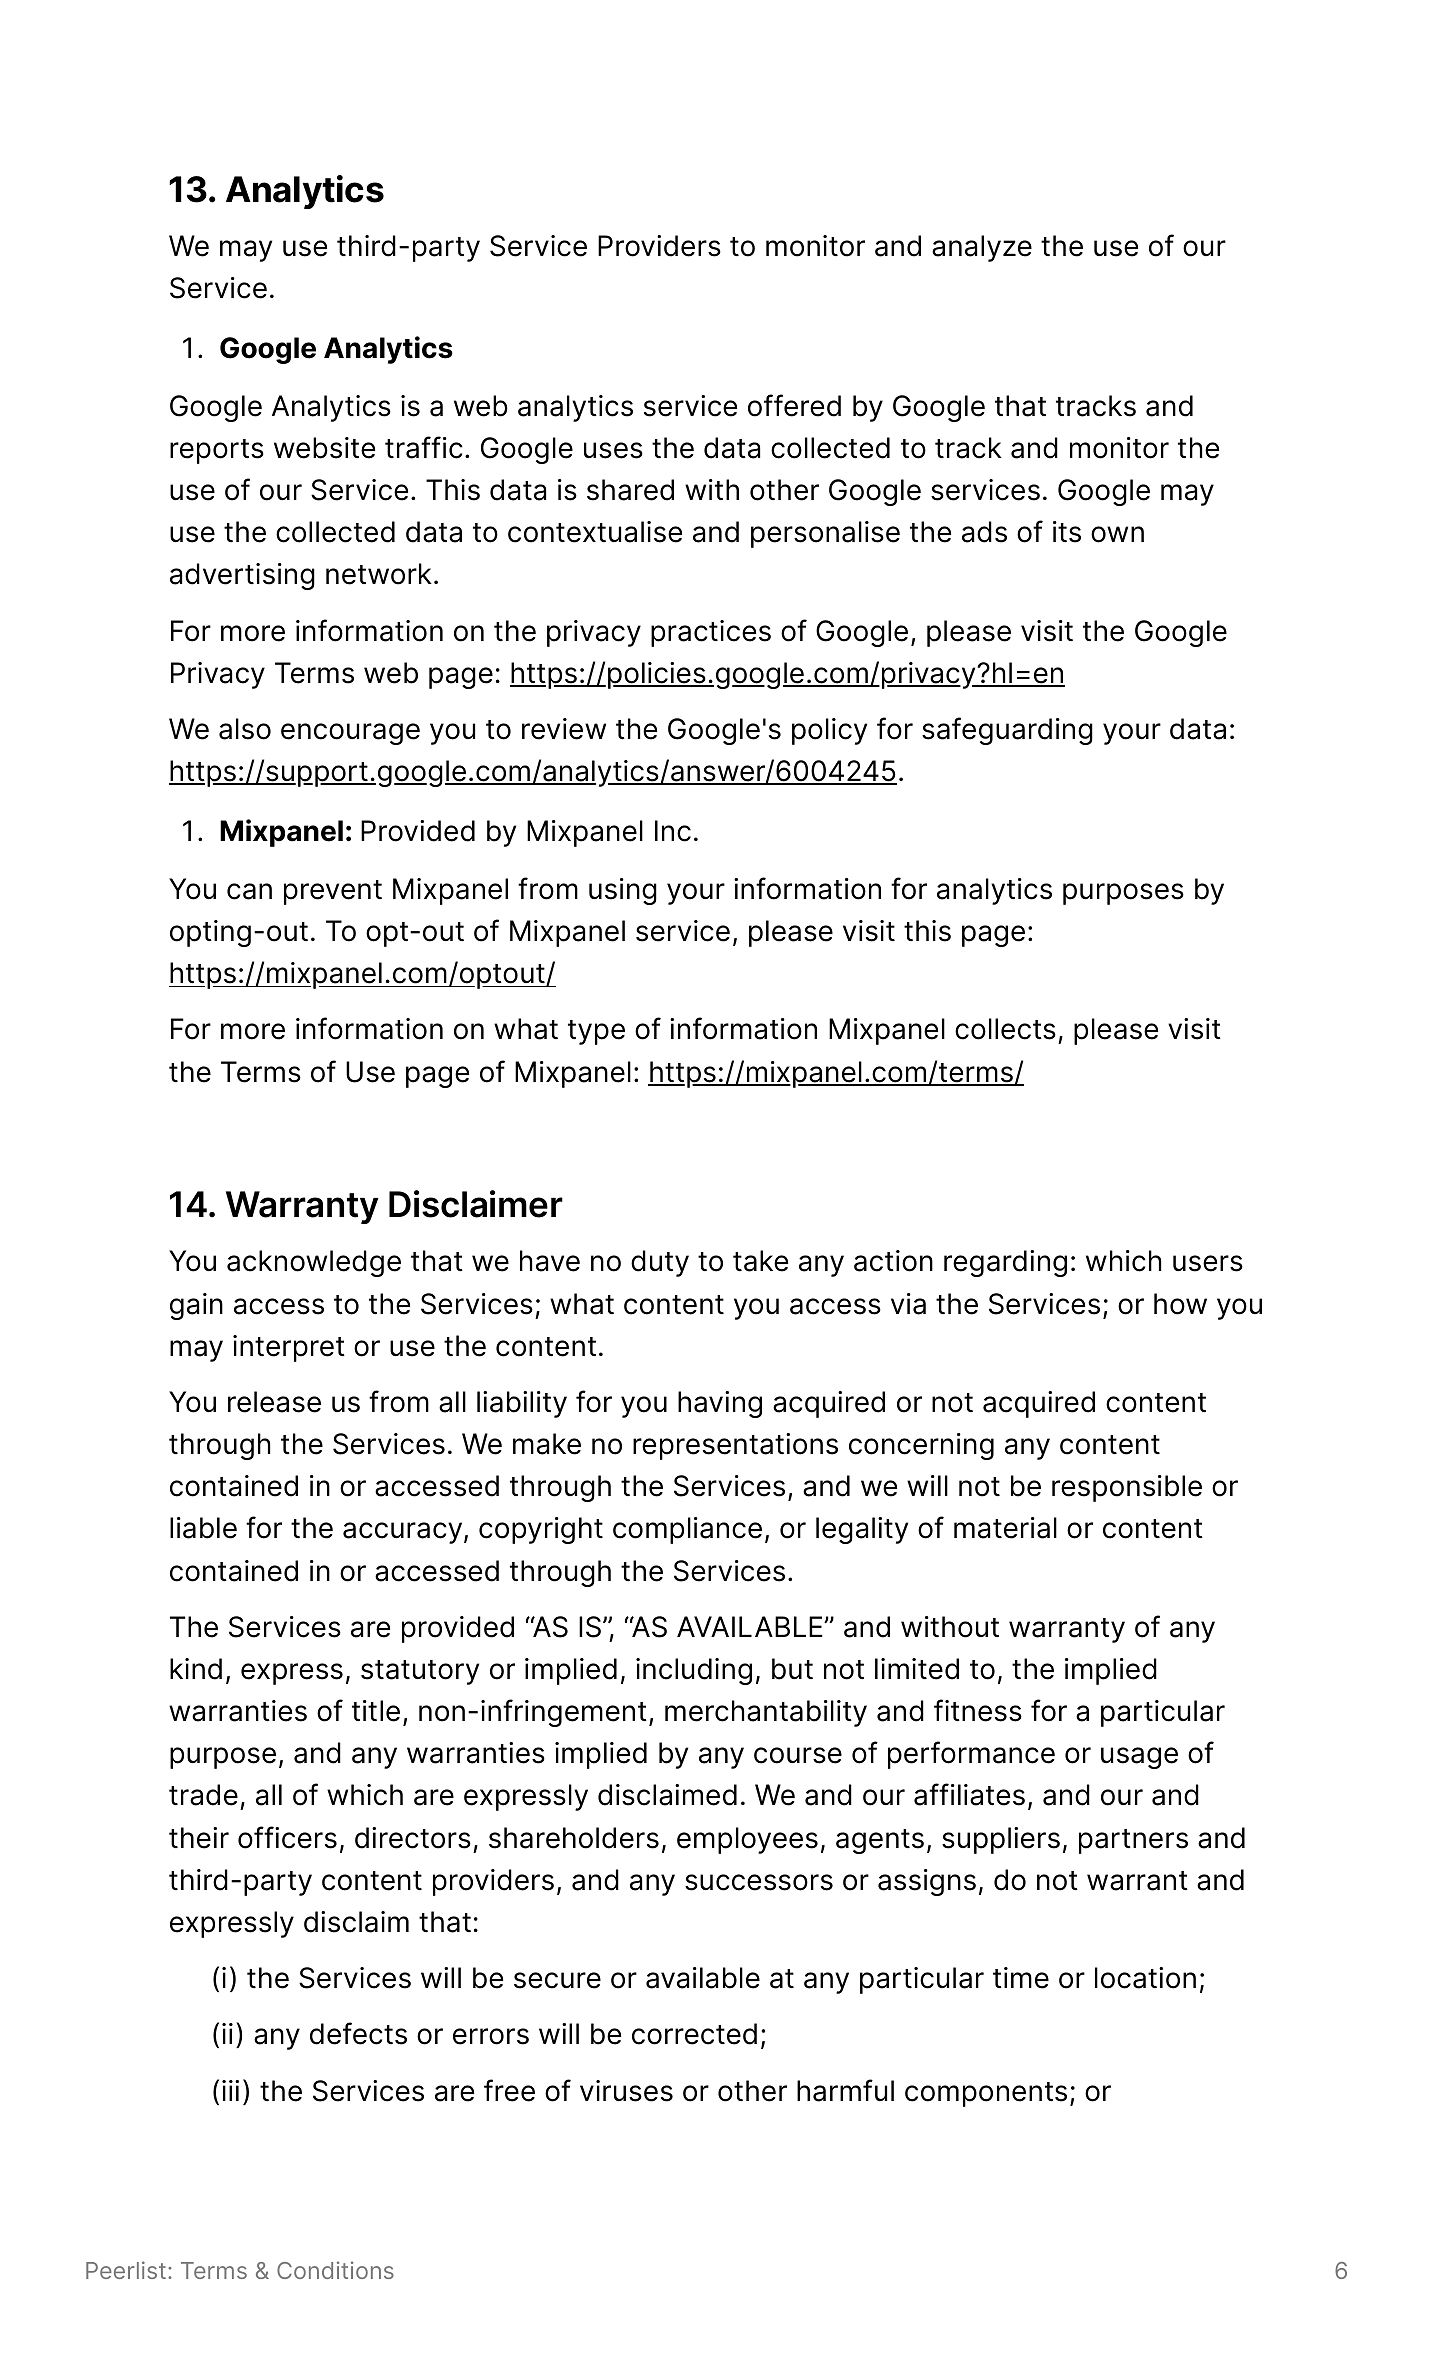 This image has height=2361, width=1433. Describe the element at coordinates (335, 2270) in the image. I see `Conditions` at that location.
